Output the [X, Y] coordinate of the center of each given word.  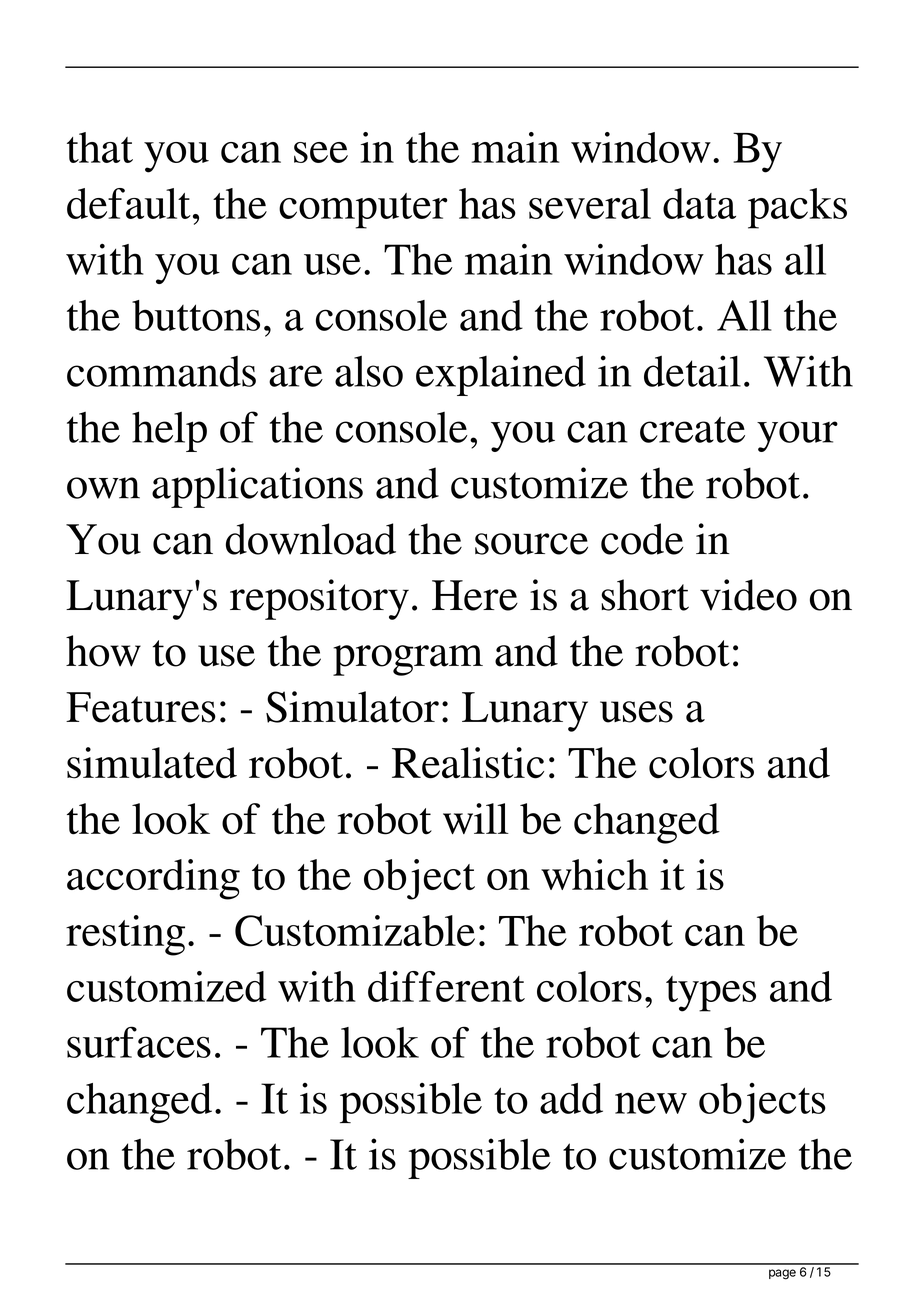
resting [125, 935]
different [446, 986]
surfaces [139, 1042]
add [571, 1098]
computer [363, 211]
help [169, 431]
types [711, 994]
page [782, 1274]
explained [501, 375]
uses [636, 712]
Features [141, 707]
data [699, 203]
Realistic [468, 763]
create [692, 429]
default [129, 203]
